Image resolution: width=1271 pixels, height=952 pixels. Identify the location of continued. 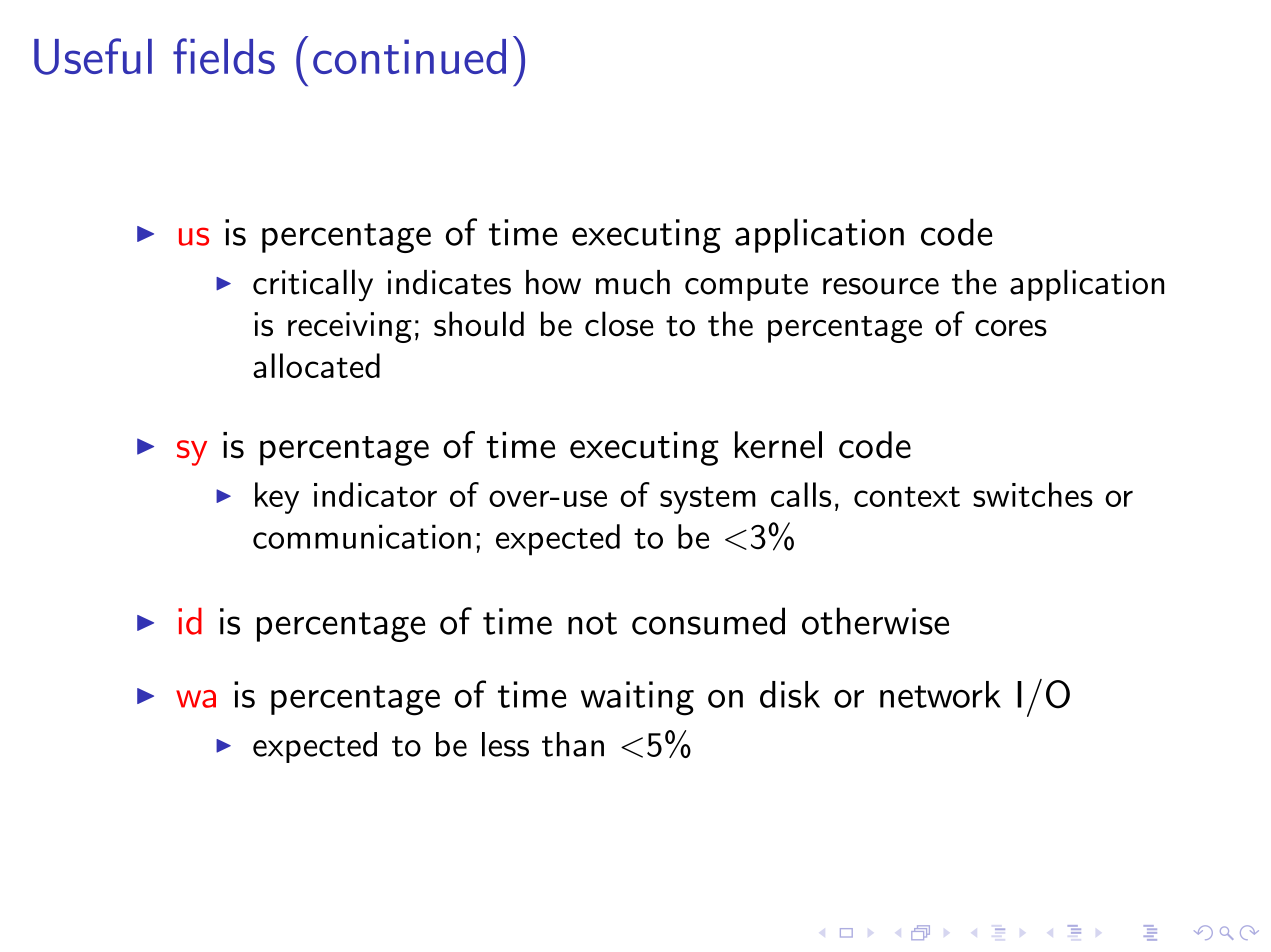
(409, 56).
